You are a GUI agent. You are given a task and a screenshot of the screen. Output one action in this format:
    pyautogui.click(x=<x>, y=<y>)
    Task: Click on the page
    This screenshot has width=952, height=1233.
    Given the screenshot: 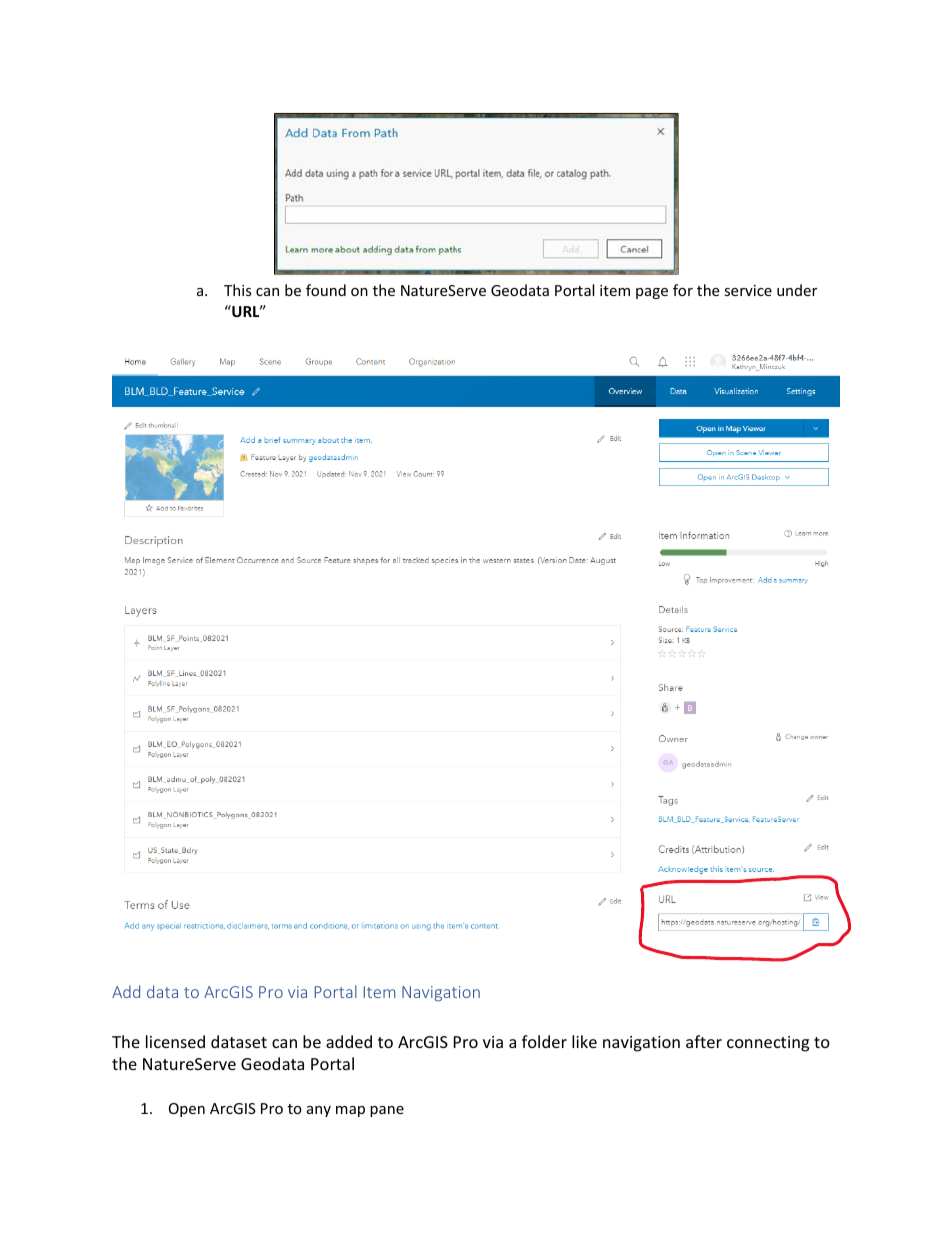 What is the action you would take?
    pyautogui.click(x=652, y=293)
